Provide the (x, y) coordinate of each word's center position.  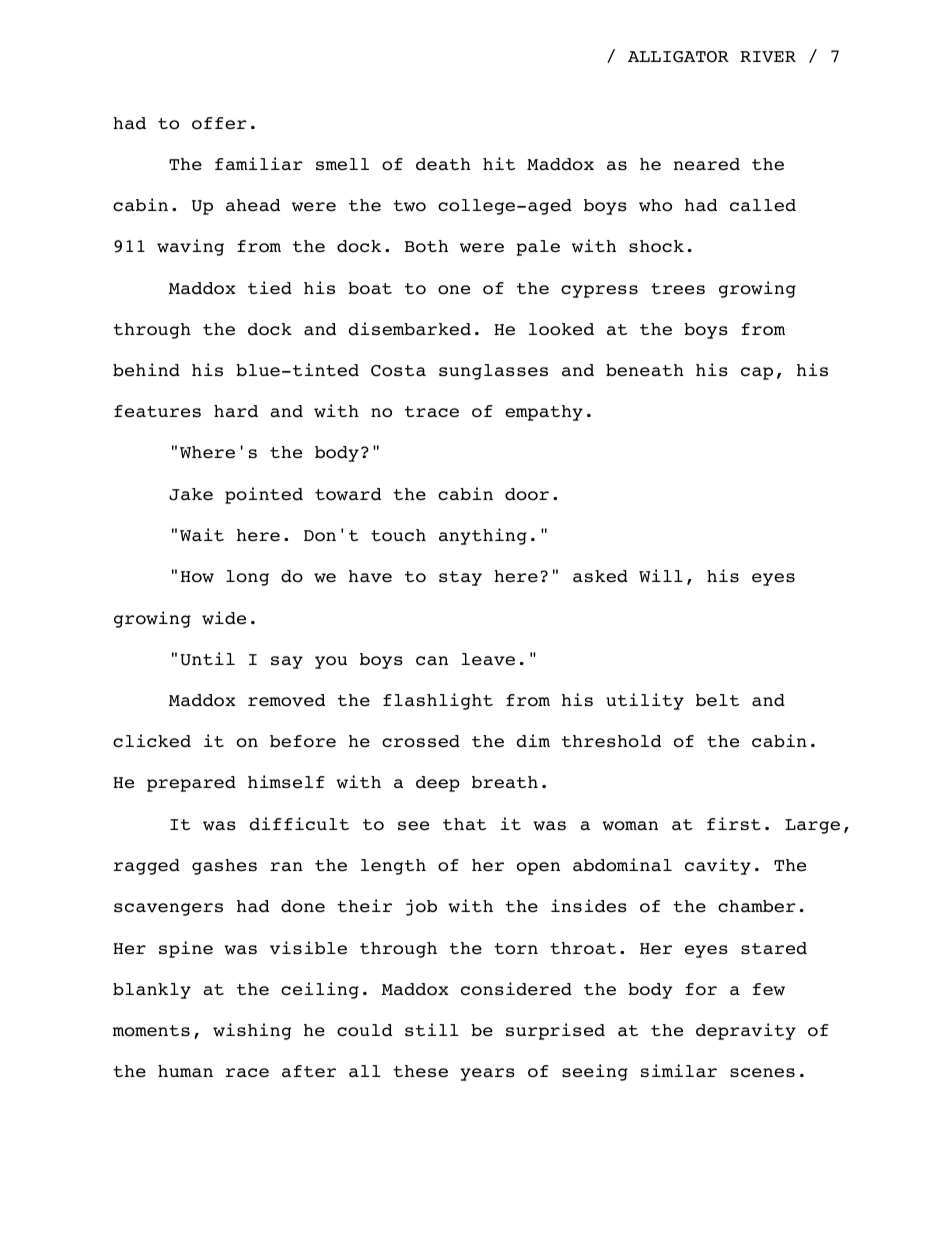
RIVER (768, 56)
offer (219, 123)
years (487, 1074)
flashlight (438, 701)
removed (286, 700)
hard (236, 411)
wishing (252, 1031)
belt (717, 700)
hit (499, 163)
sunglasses (493, 372)
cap (757, 373)
